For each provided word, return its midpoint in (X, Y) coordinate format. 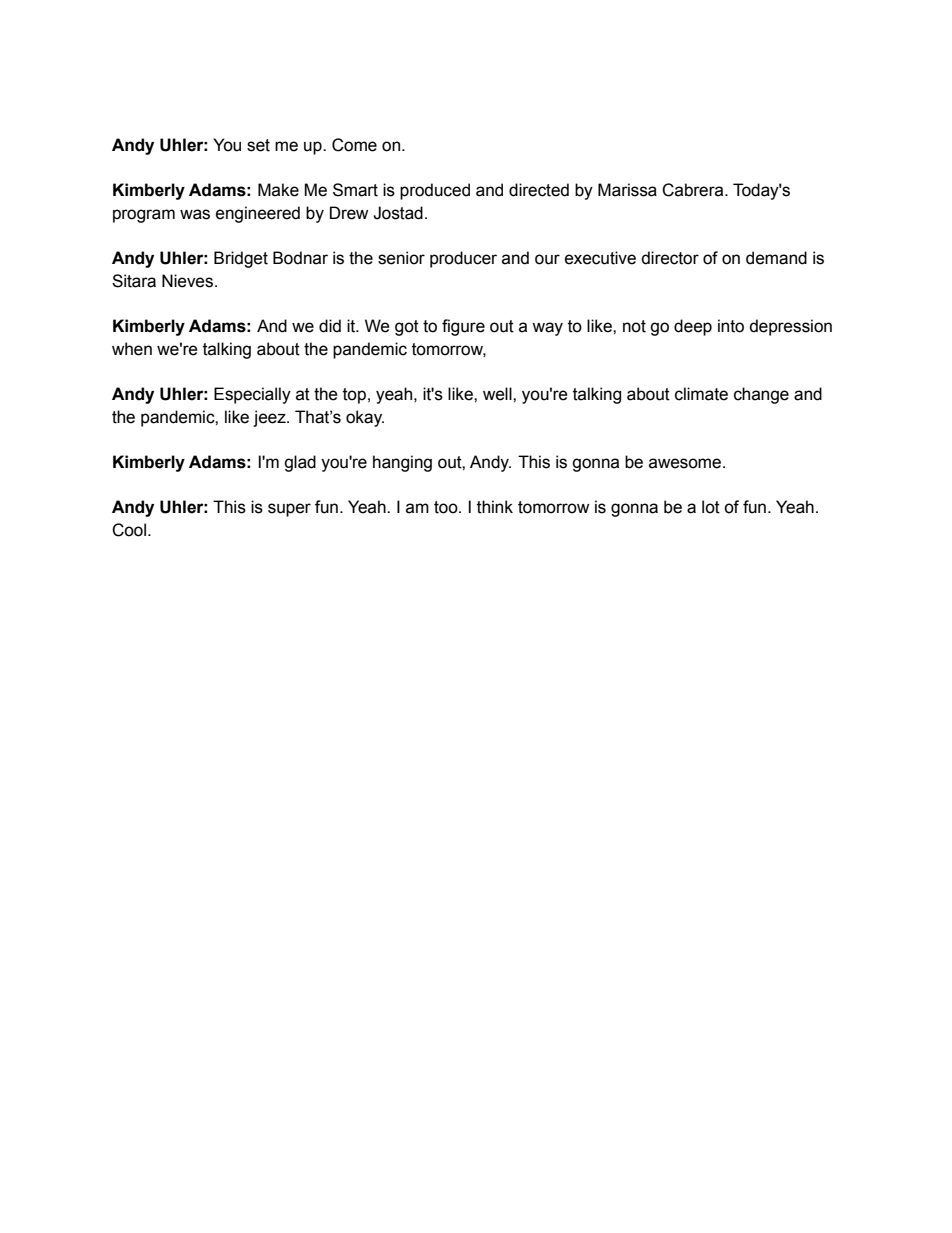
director (670, 258)
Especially (252, 395)
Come (354, 145)
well (498, 394)
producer (463, 259)
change (761, 395)
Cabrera (694, 190)
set (258, 145)
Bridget (241, 259)
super (289, 510)
